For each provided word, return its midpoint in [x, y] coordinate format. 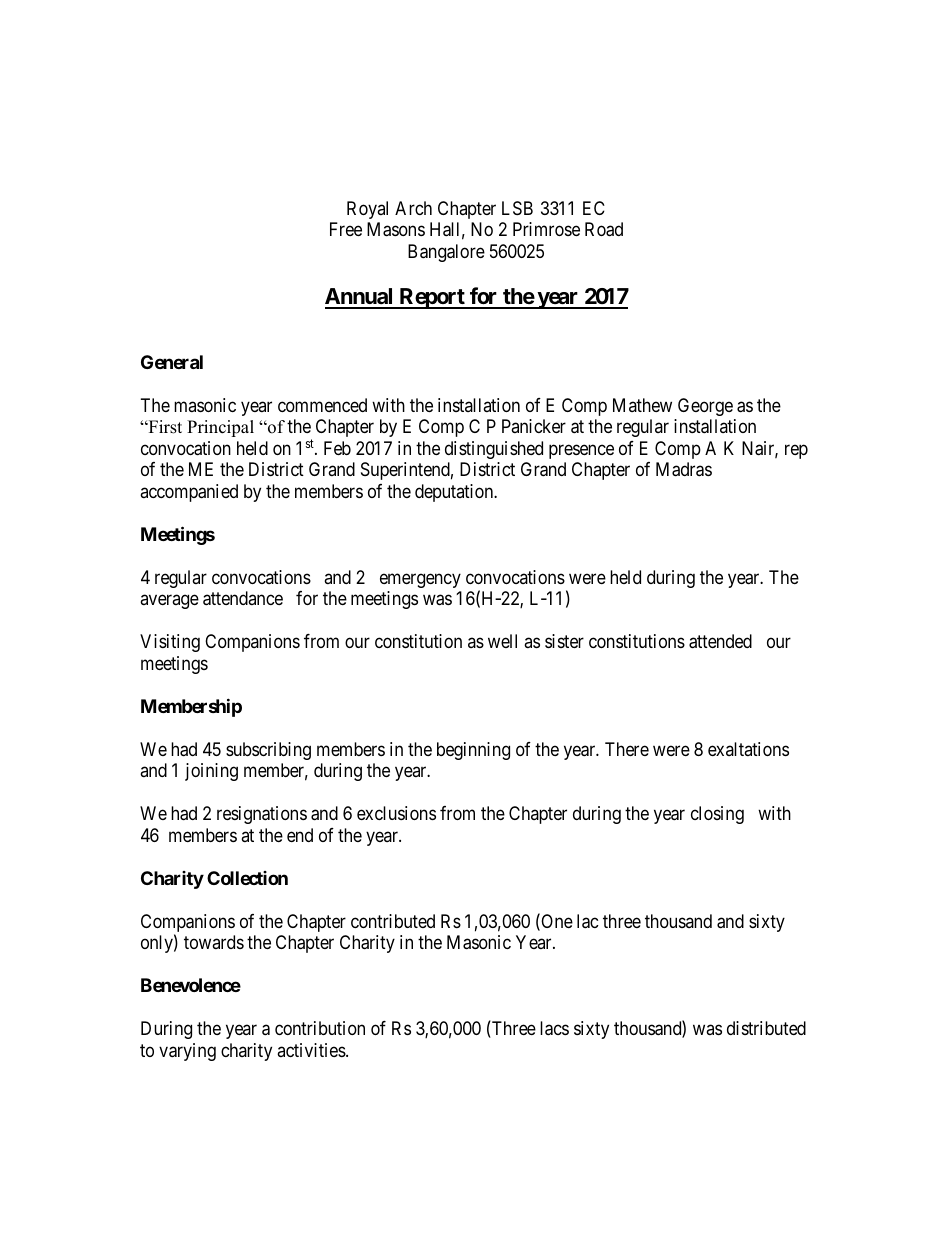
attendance [243, 598]
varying [187, 1052]
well [502, 641]
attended [720, 641]
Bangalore [446, 253]
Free [346, 229]
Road [604, 229]
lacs [554, 1028]
